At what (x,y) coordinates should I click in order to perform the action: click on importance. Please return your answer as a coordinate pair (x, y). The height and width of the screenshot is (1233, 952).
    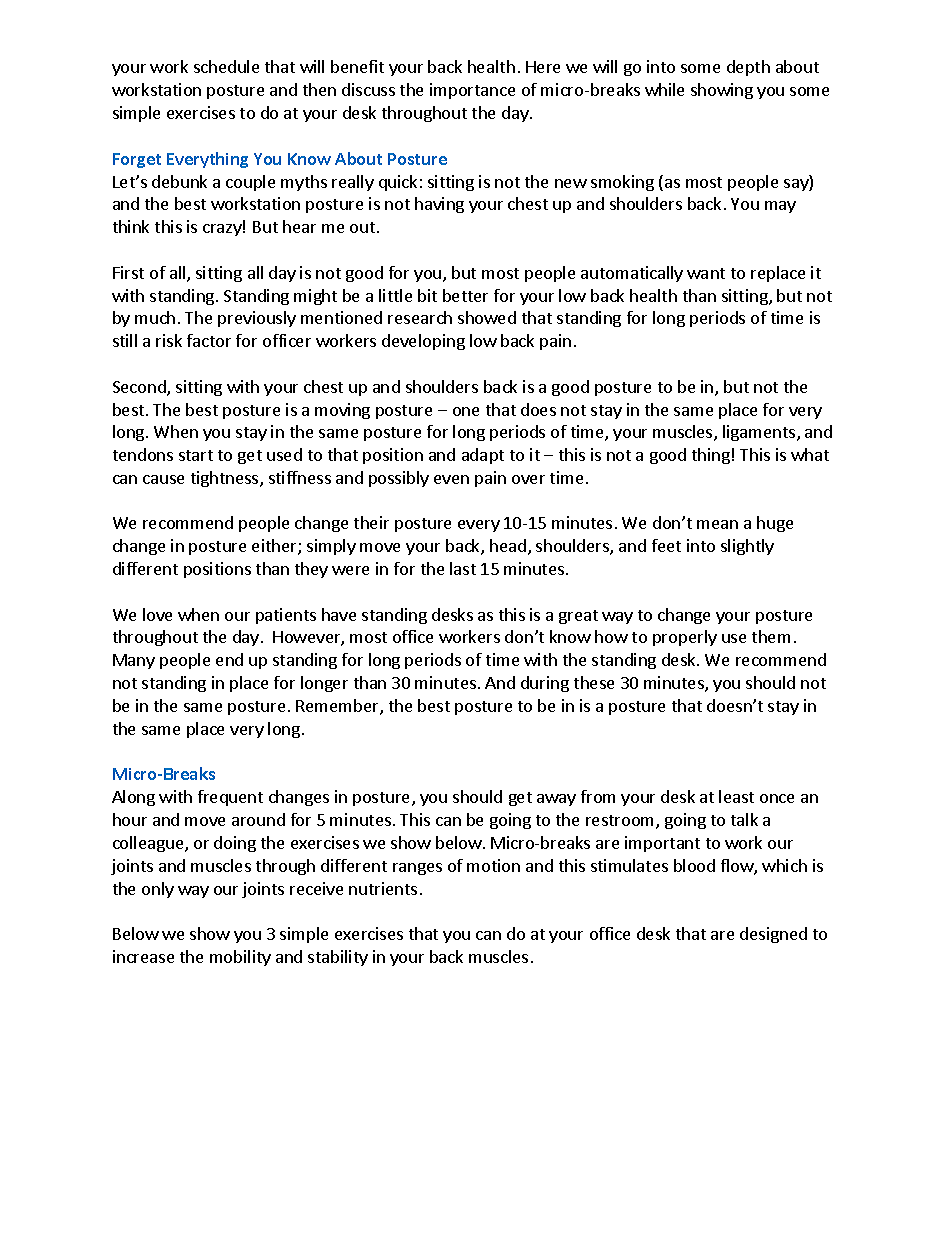
    Looking at the image, I should click on (472, 91).
